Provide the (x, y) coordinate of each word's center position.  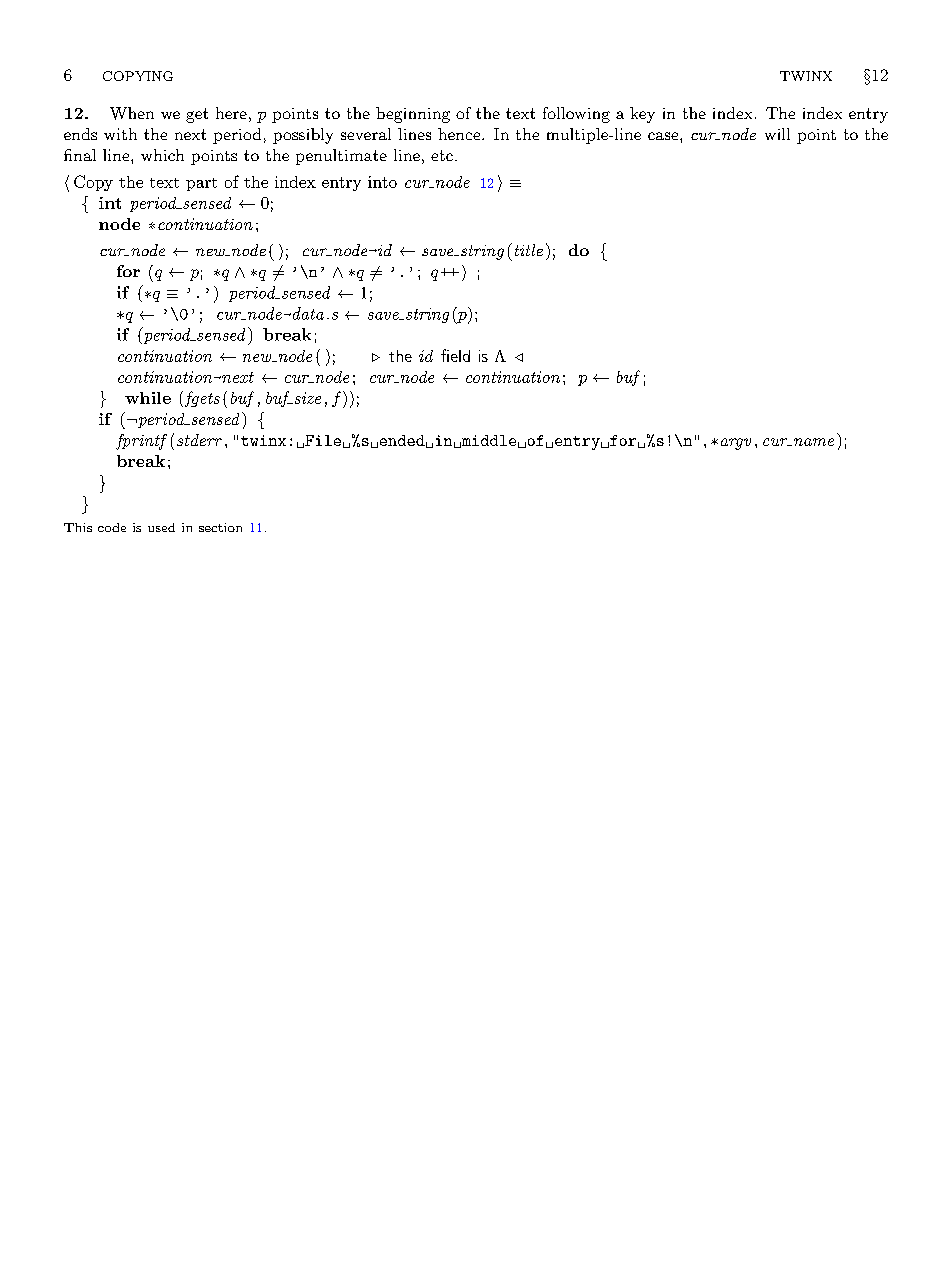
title (529, 250)
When (132, 113)
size (306, 398)
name (814, 442)
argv (736, 444)
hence (459, 134)
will (777, 134)
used (161, 527)
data (307, 313)
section (220, 527)
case (663, 136)
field (455, 355)
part (201, 184)
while (148, 398)
